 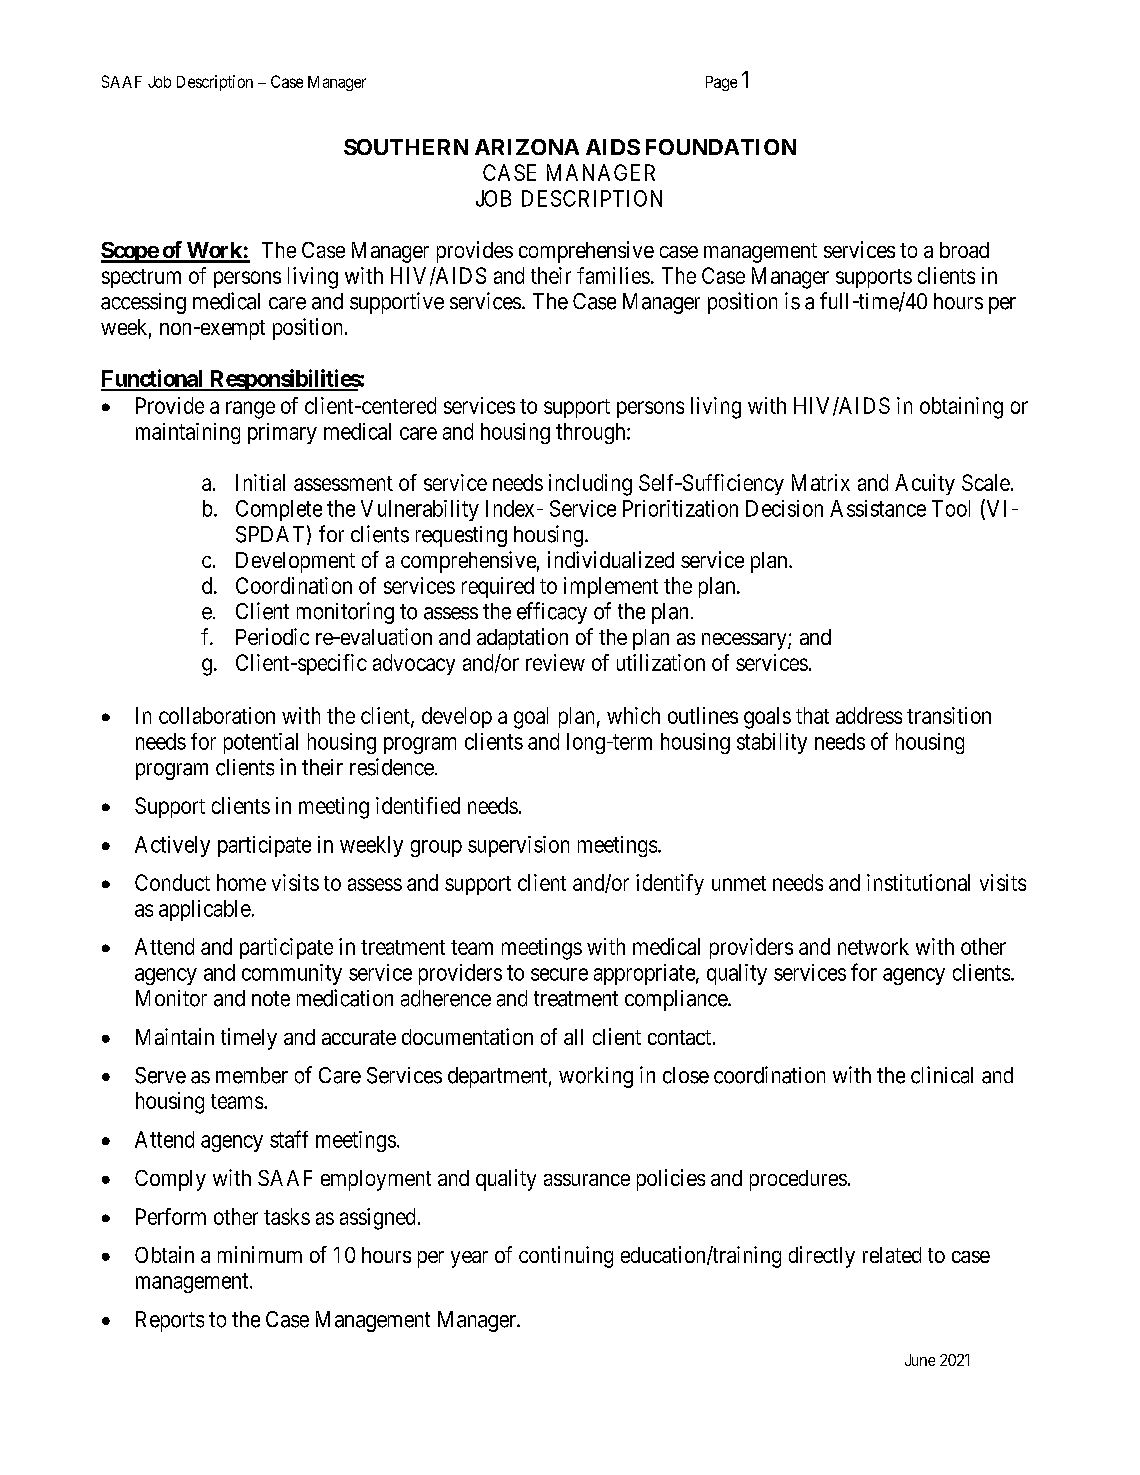 What do you see at coordinates (170, 1321) in the screenshot?
I see `Reports` at bounding box center [170, 1321].
